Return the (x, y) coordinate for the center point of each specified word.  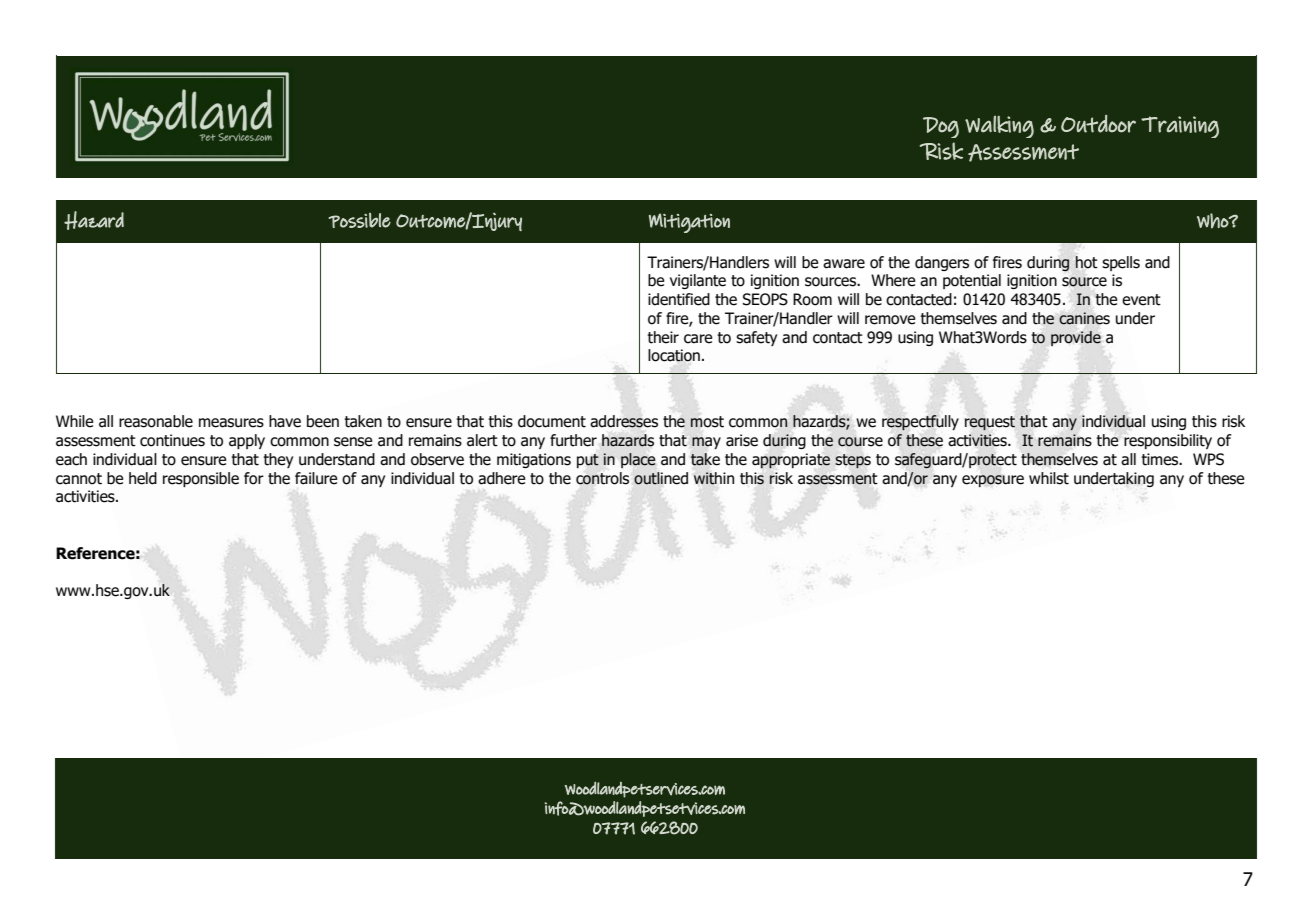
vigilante (698, 281)
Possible (359, 220)
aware (844, 264)
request (990, 423)
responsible (201, 479)
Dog (941, 127)
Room (812, 299)
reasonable (156, 421)
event (1141, 300)
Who (1213, 221)
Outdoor (1098, 124)
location (674, 355)
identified (679, 299)
